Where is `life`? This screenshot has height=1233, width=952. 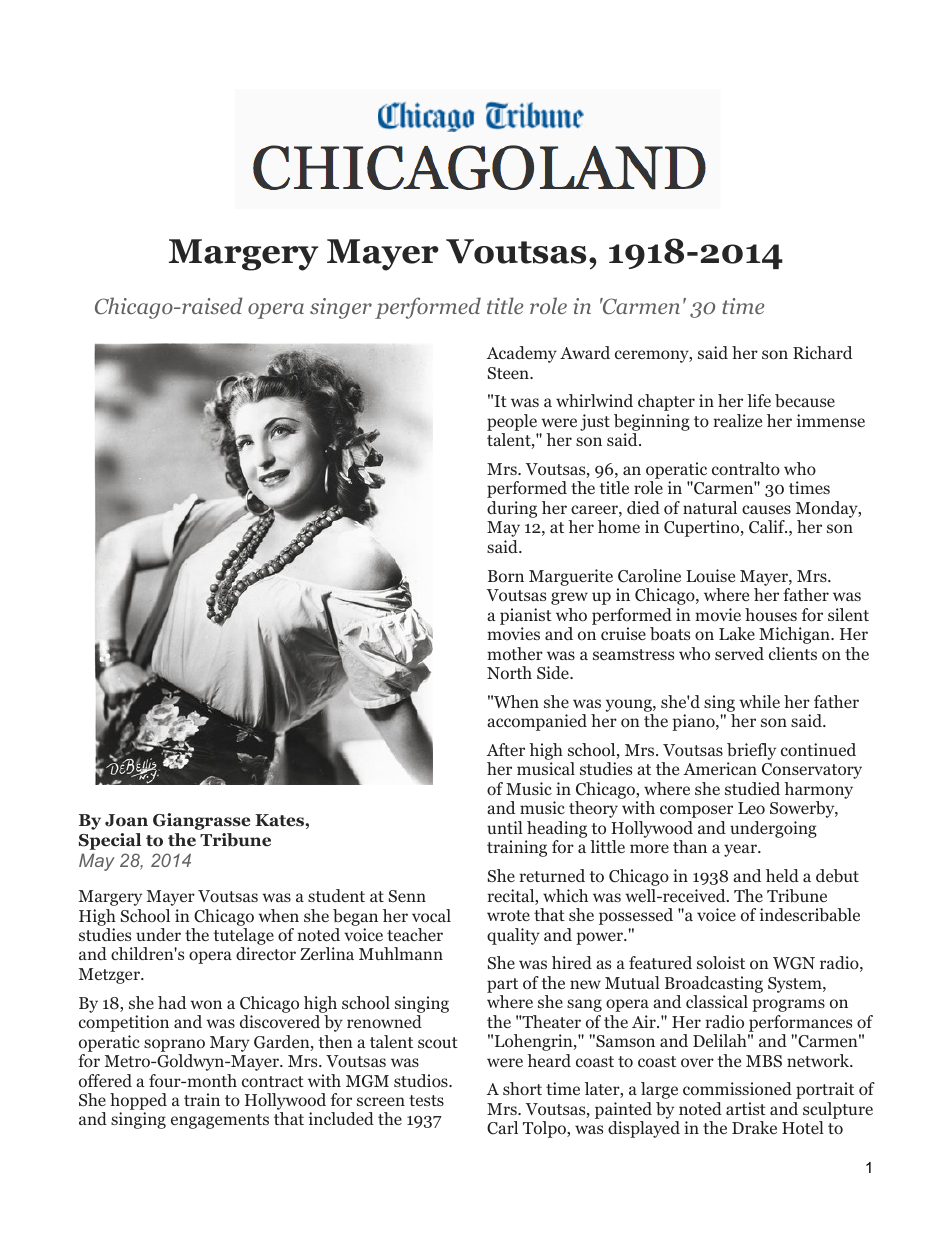 life is located at coordinates (759, 400).
